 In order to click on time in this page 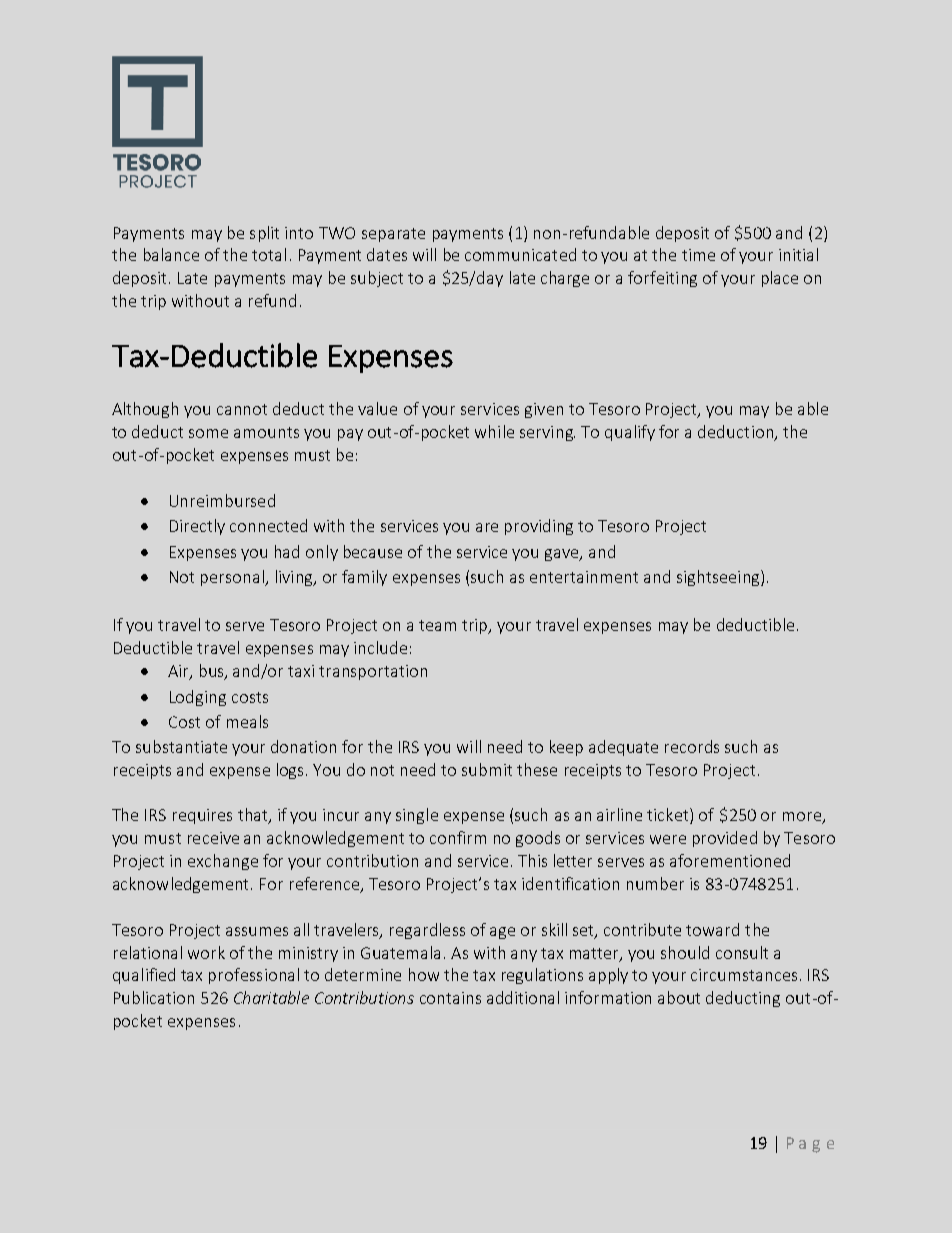, I will do `click(698, 255)`.
